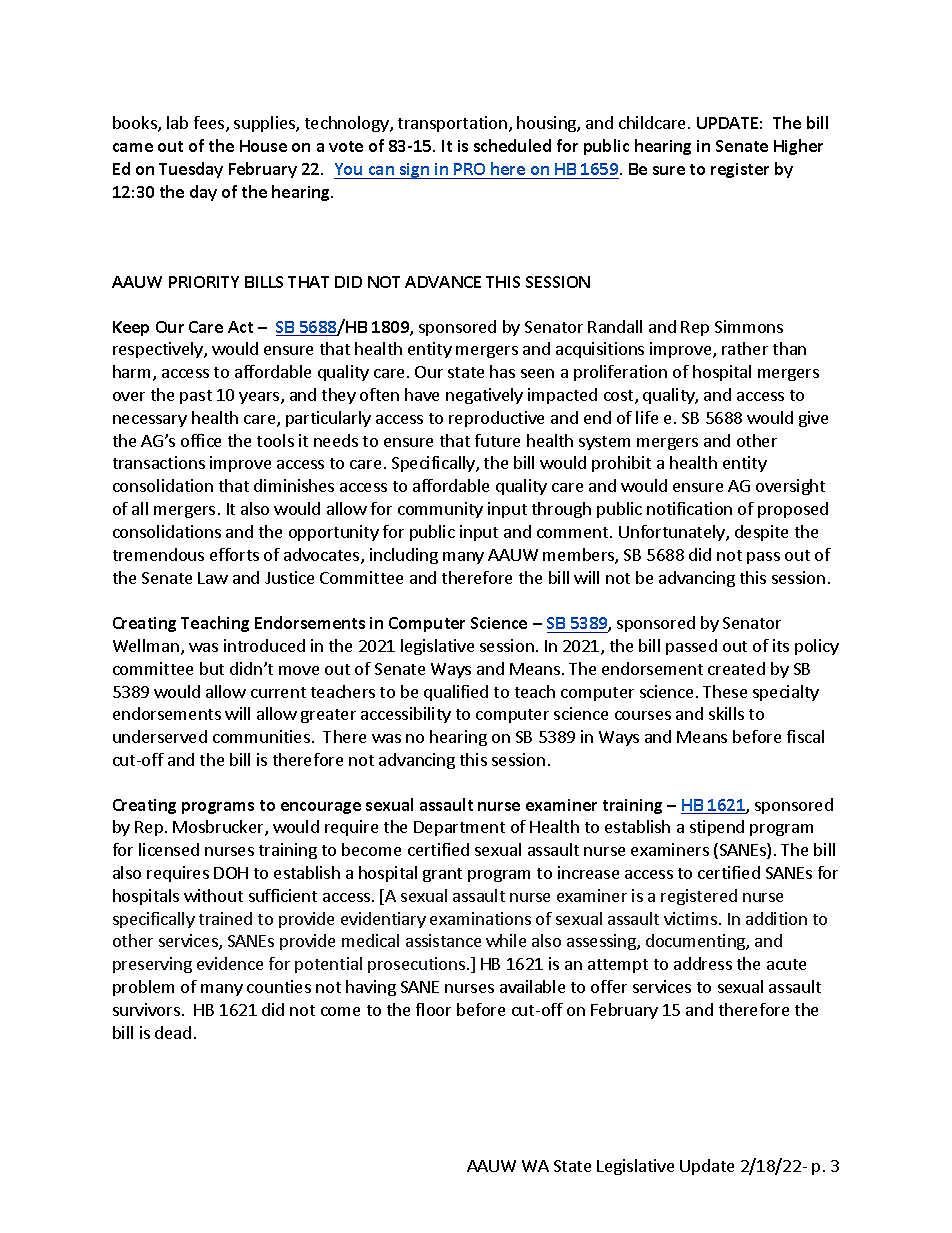  I want to click on Law, so click(213, 578).
